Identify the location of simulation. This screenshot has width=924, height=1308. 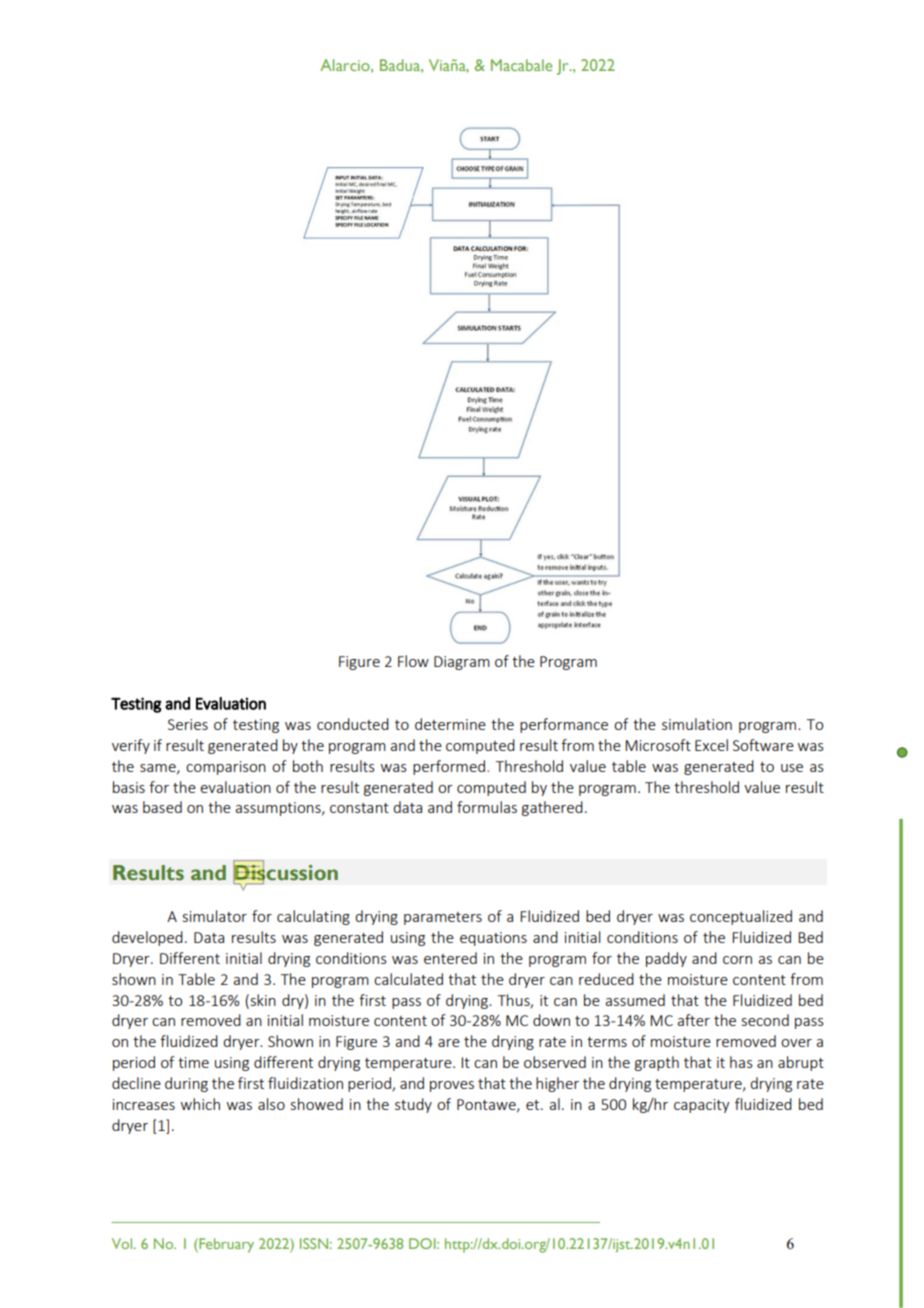
(697, 724).
